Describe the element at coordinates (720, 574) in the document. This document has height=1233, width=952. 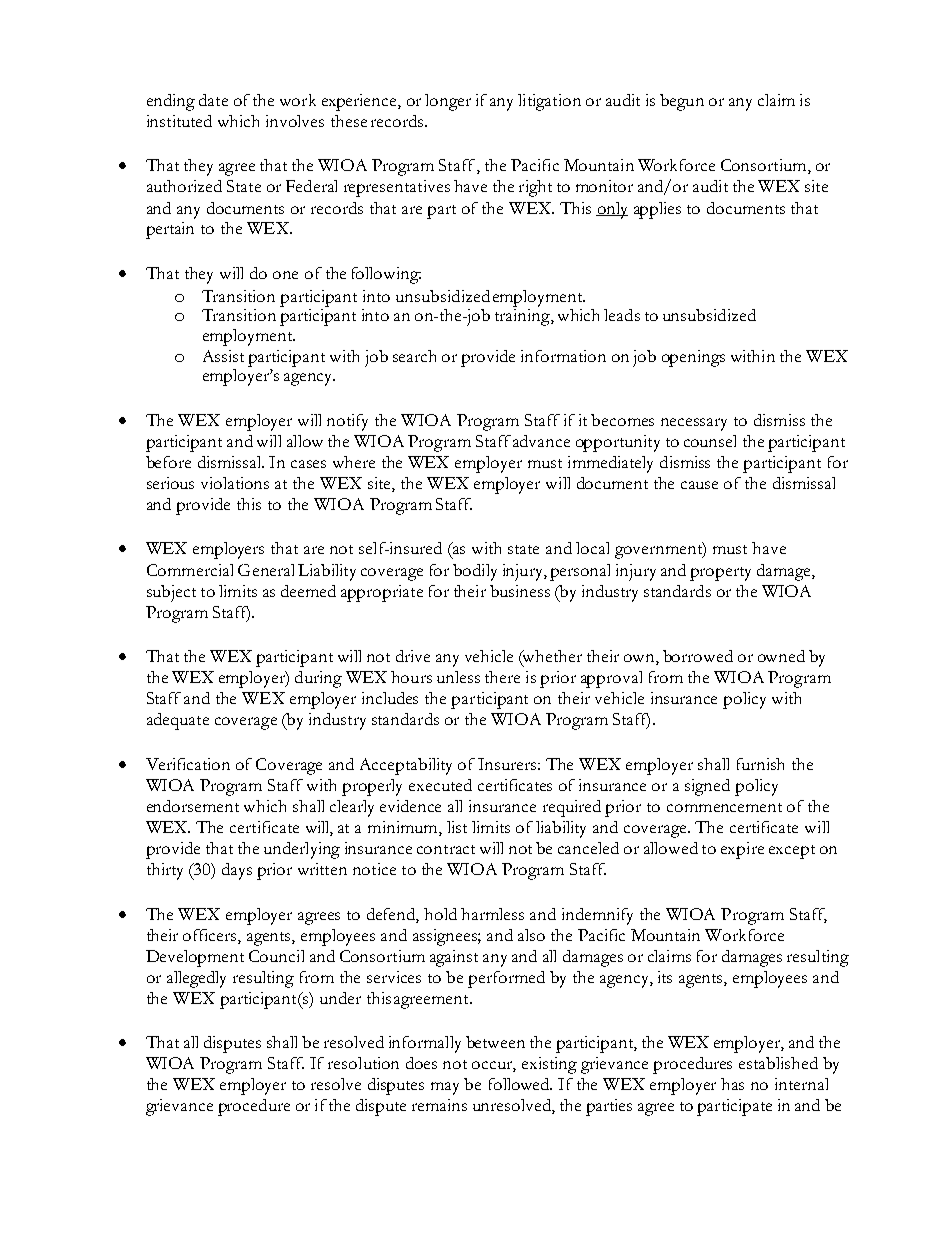
I see `property` at that location.
